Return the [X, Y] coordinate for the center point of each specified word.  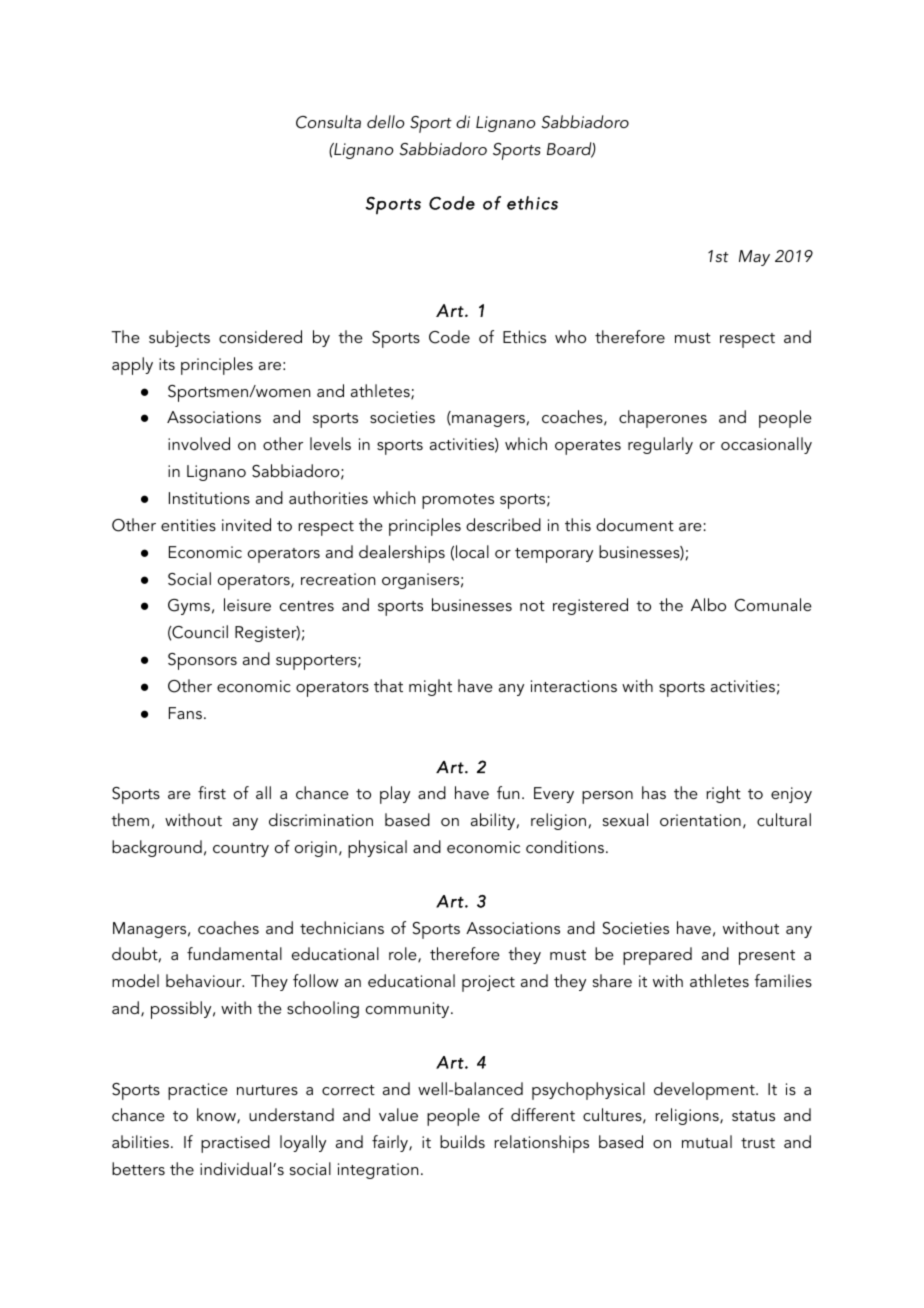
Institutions [209, 498]
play [395, 795]
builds [462, 1141]
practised [235, 1144]
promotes [458, 501]
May [754, 258]
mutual [707, 1141]
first [212, 792]
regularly [660, 445]
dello [386, 121]
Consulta [328, 122]
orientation [700, 820]
